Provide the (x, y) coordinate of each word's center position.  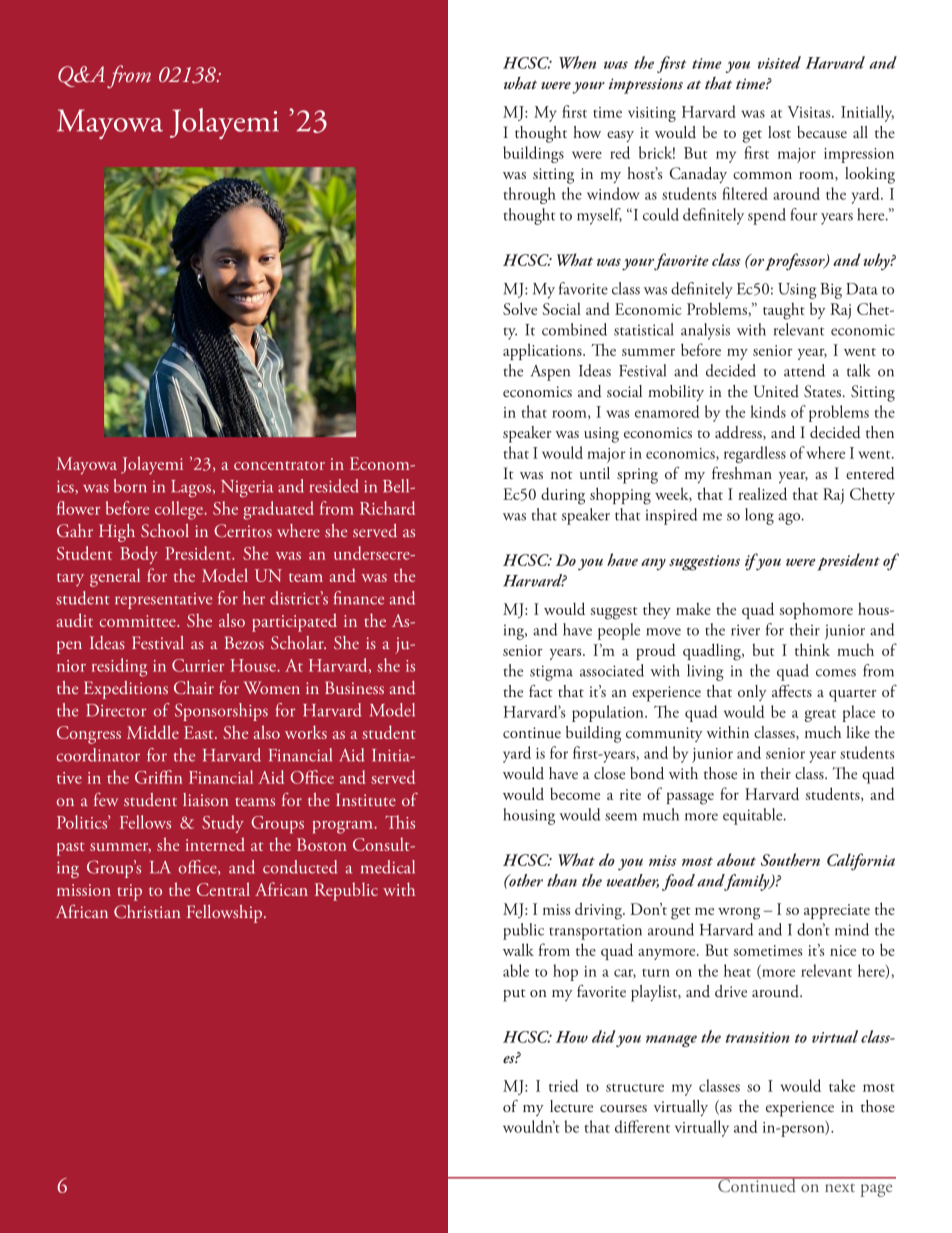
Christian (147, 911)
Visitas (810, 112)
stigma (551, 673)
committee (139, 621)
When (577, 62)
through (529, 195)
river (745, 630)
